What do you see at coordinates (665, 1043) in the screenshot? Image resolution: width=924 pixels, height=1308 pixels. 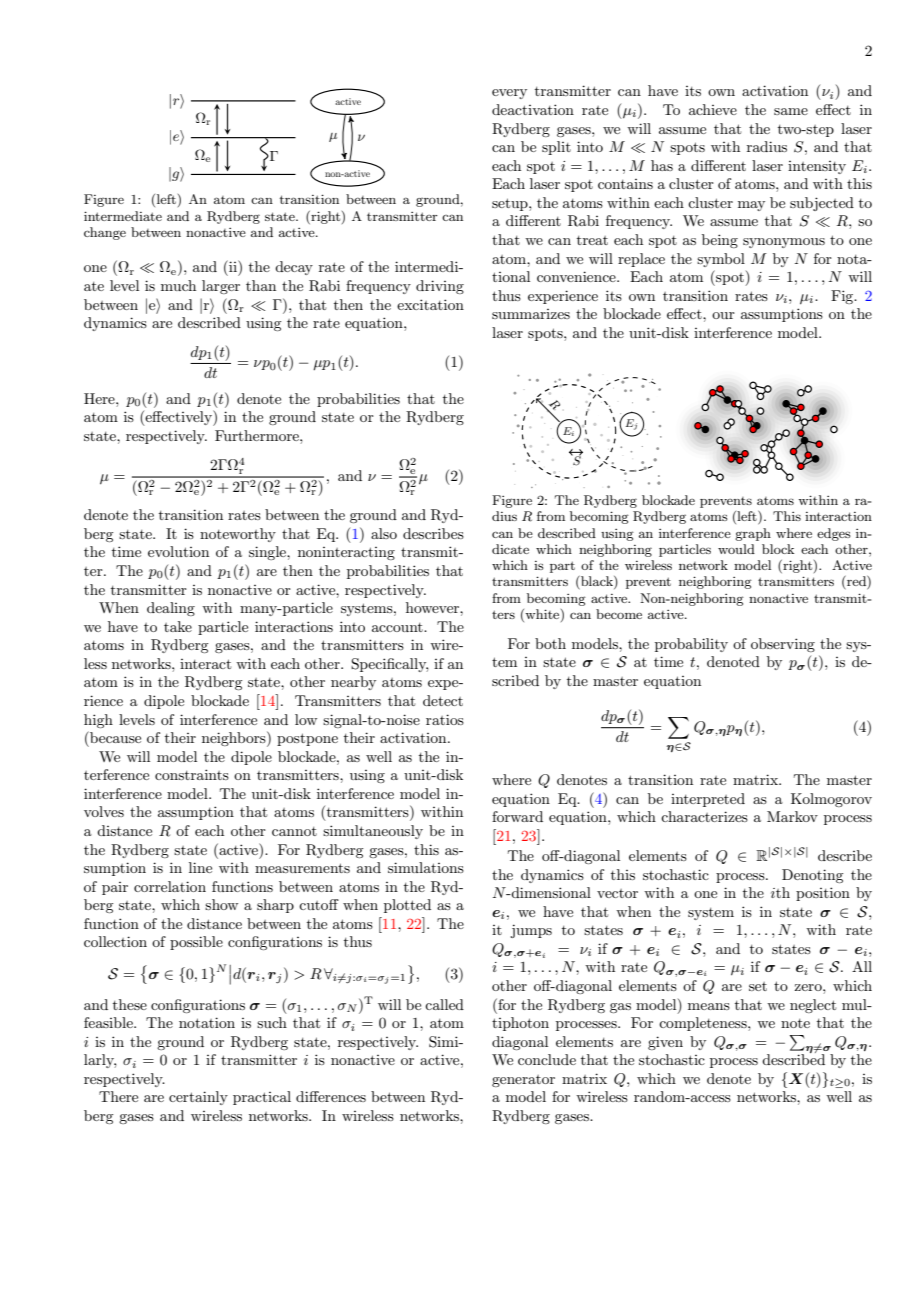 I see `given` at bounding box center [665, 1043].
